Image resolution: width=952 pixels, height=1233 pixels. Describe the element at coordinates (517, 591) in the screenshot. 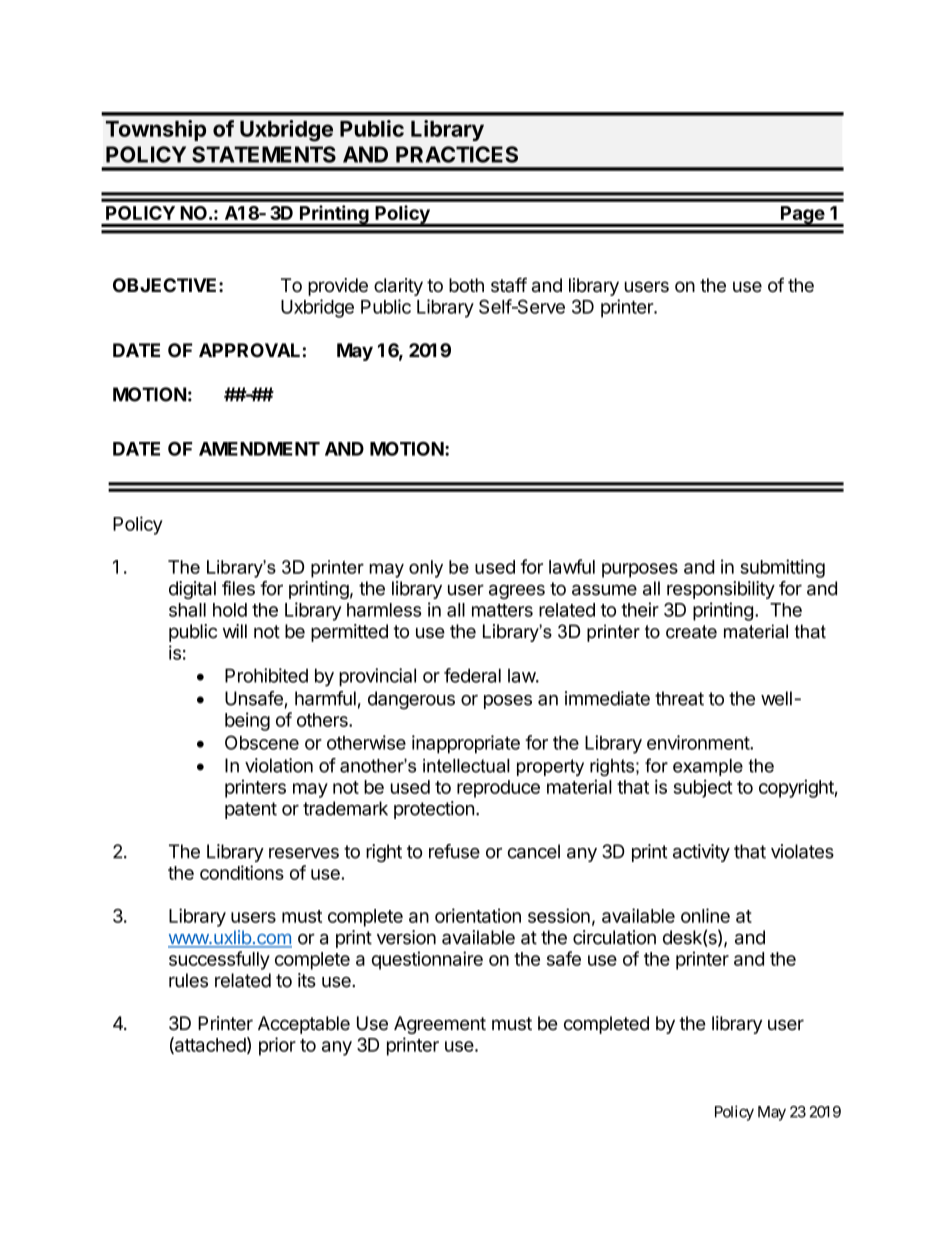

I see `agrees` at that location.
